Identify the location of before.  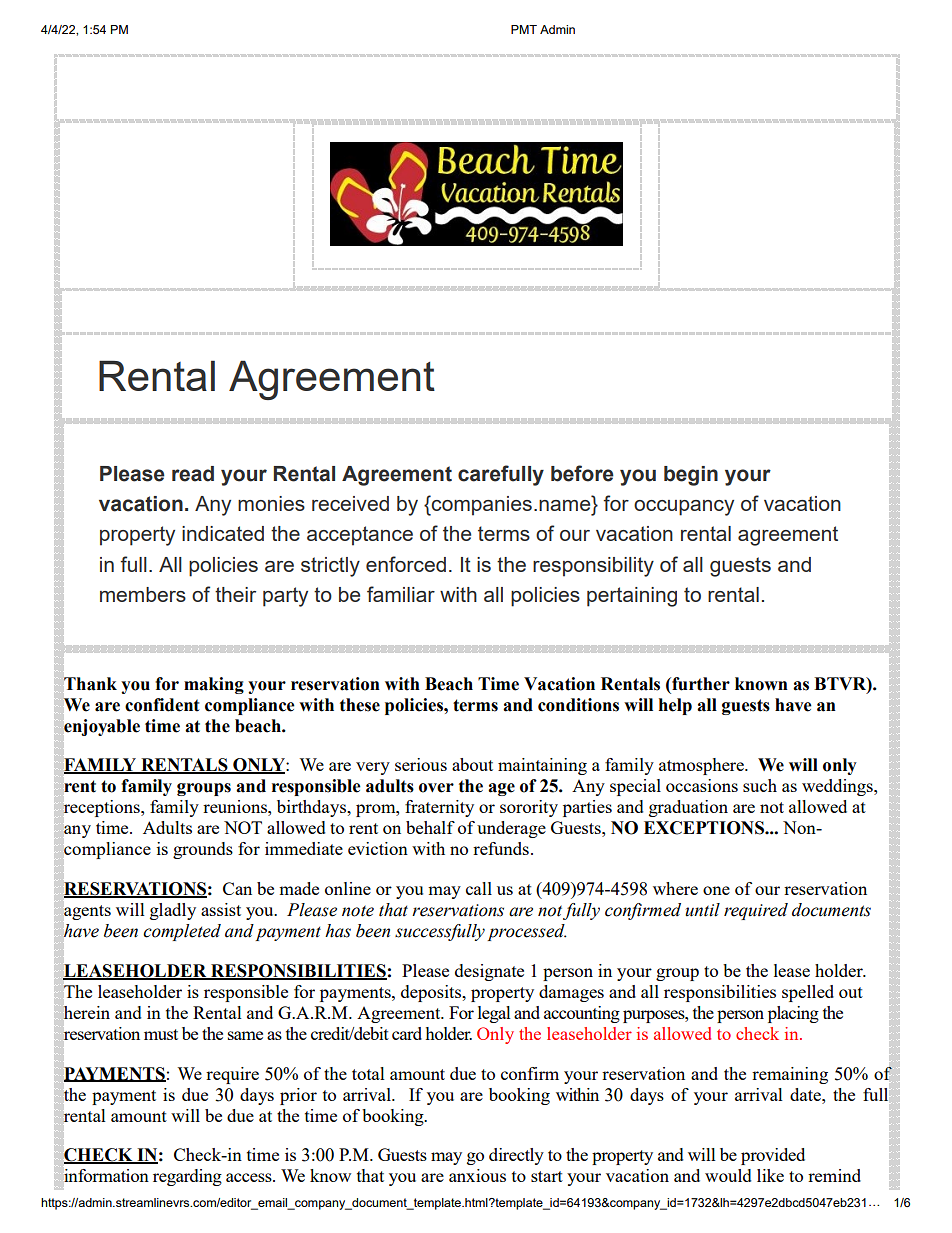
(582, 473).
